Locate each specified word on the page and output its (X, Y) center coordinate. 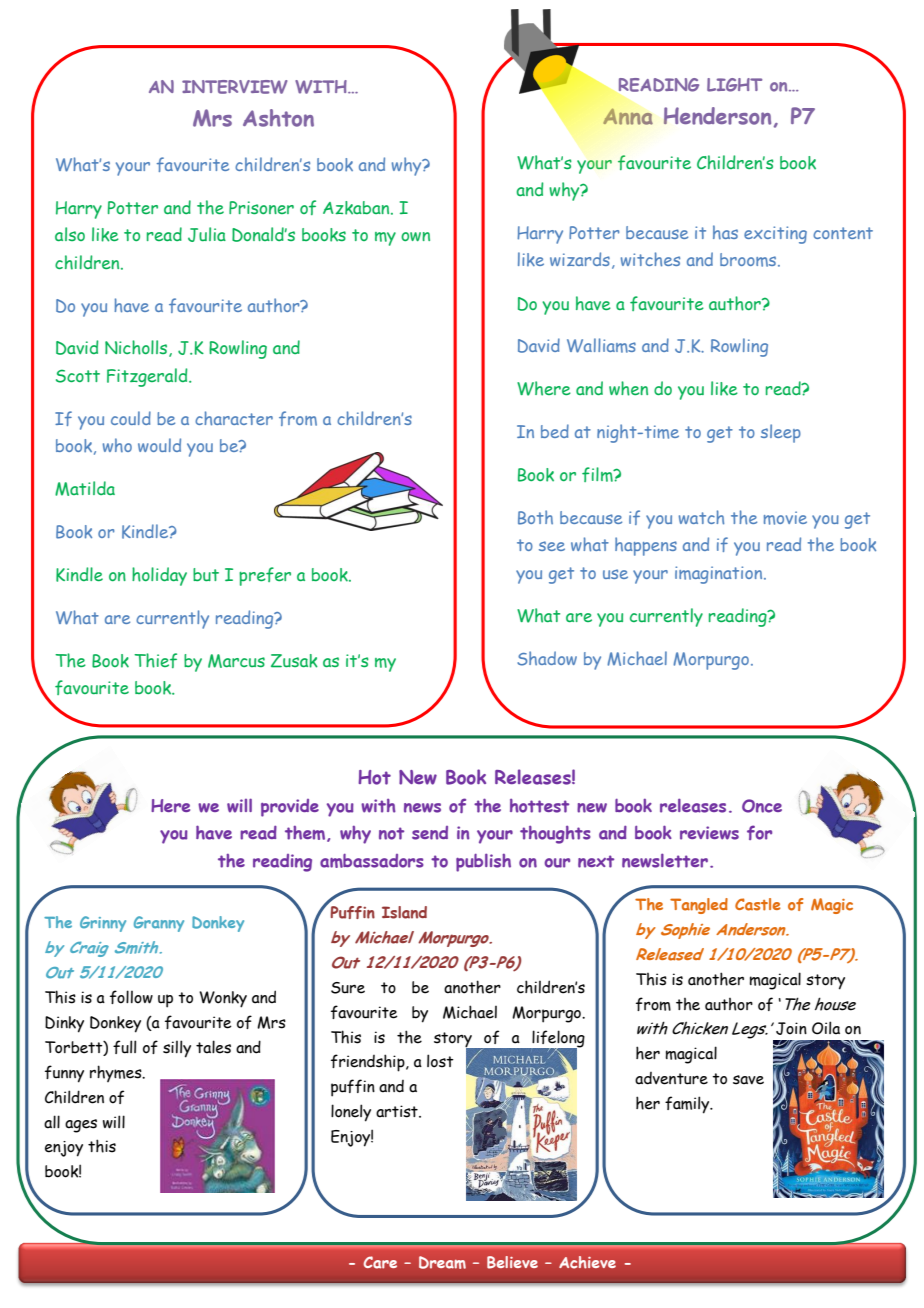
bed (555, 431)
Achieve (587, 1262)
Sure (348, 988)
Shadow (547, 658)
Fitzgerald (148, 377)
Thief (155, 660)
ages (81, 1126)
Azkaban (357, 208)
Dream (442, 1262)
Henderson (717, 116)
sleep (781, 433)
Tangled (699, 906)
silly (177, 1049)
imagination (720, 575)
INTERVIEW (235, 87)
